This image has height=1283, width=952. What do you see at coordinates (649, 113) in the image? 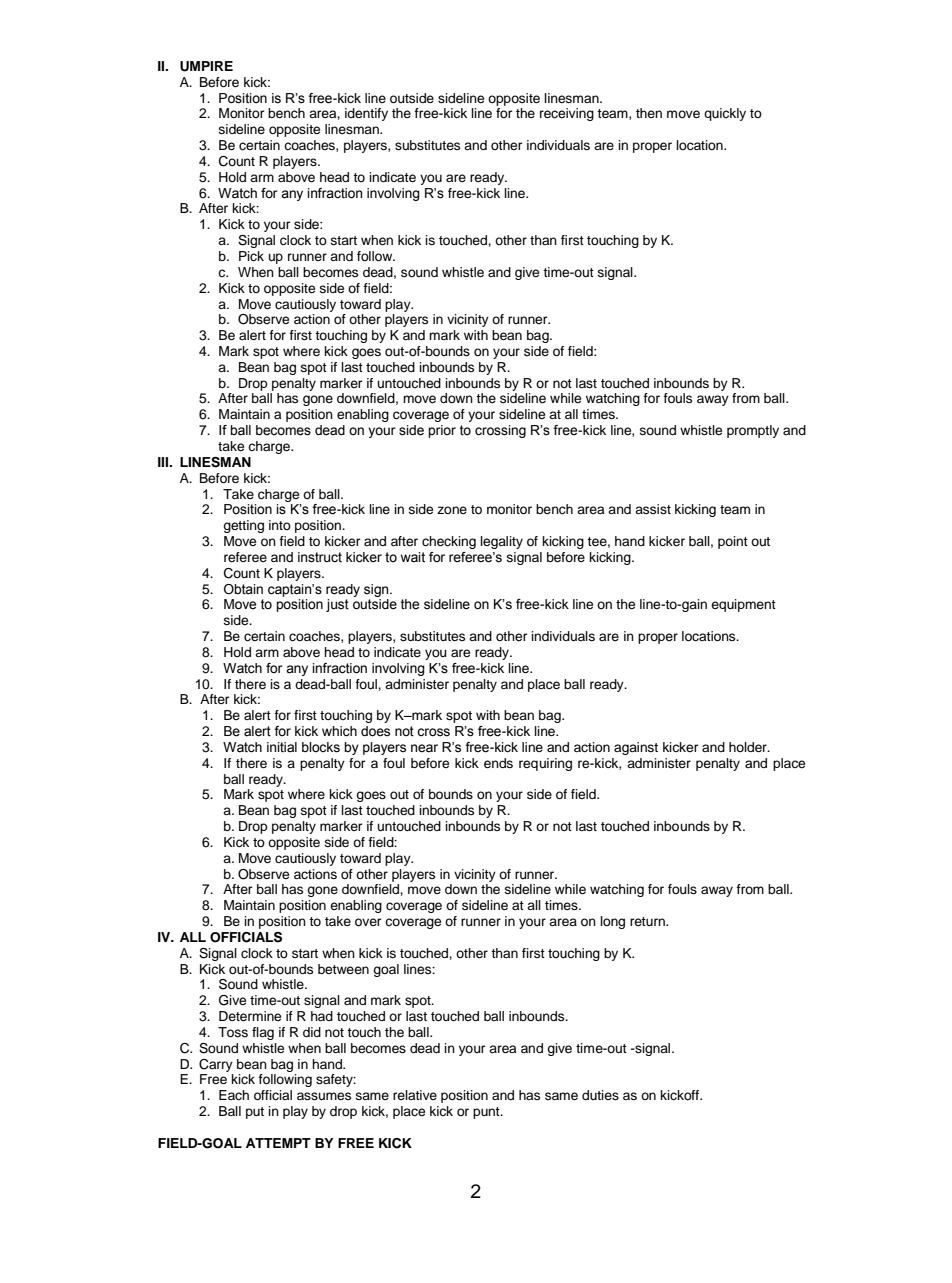
I see `then` at bounding box center [649, 113].
